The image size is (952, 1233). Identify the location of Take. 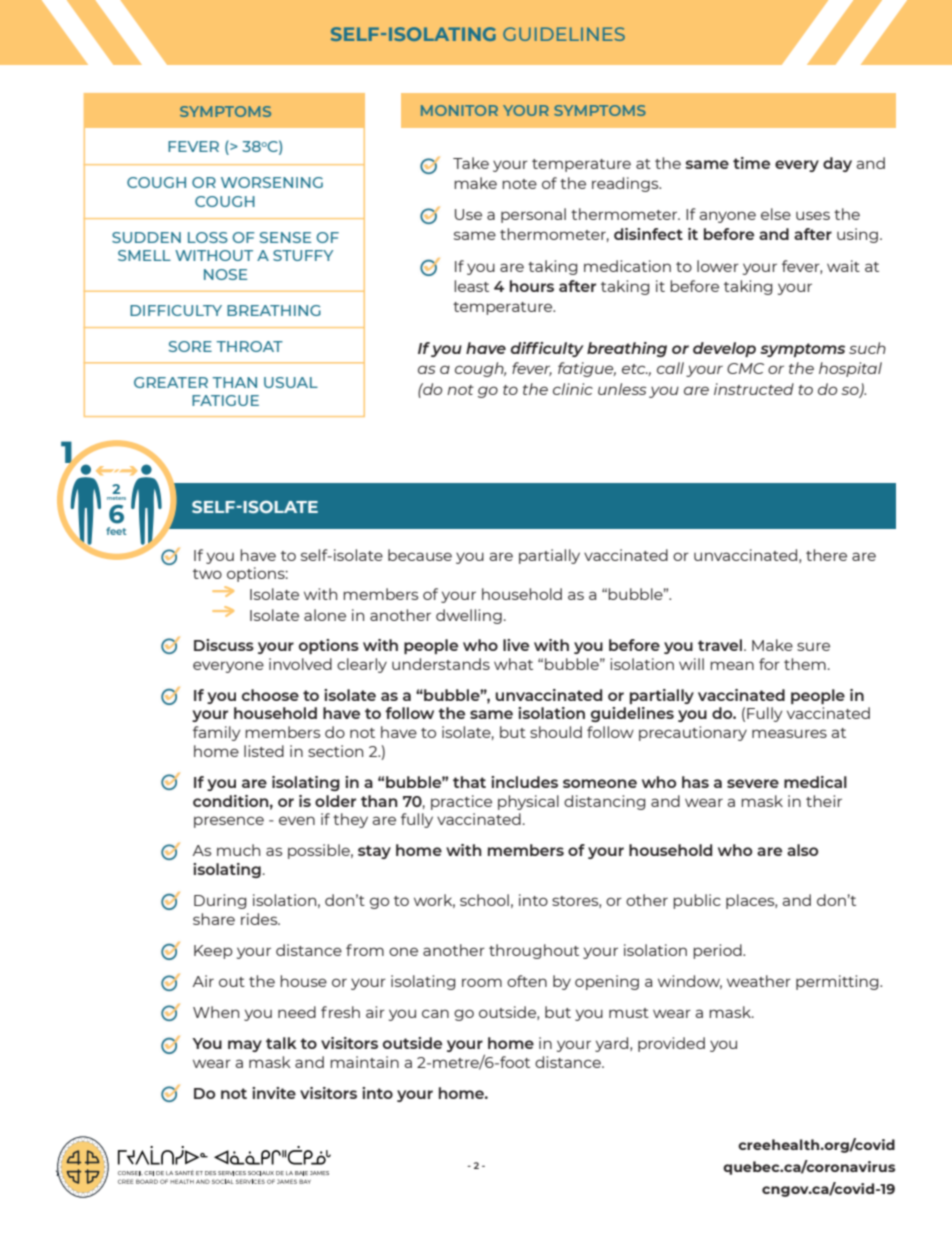
(471, 163).
